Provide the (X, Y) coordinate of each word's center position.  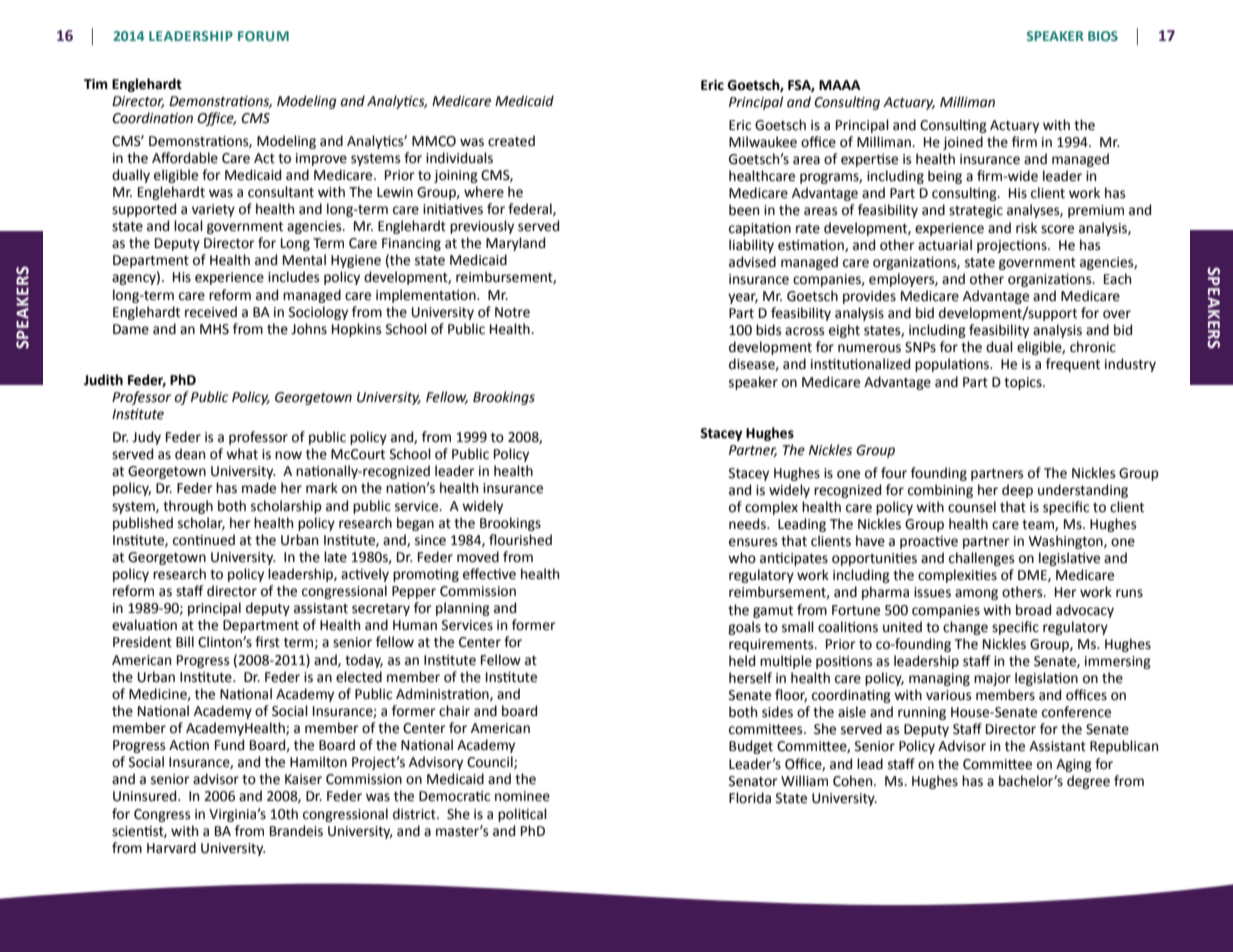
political (522, 815)
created (511, 141)
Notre (512, 312)
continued (204, 540)
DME (1033, 576)
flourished (520, 540)
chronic (1093, 347)
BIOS (1103, 36)
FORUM (263, 36)
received (211, 312)
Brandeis (296, 831)
